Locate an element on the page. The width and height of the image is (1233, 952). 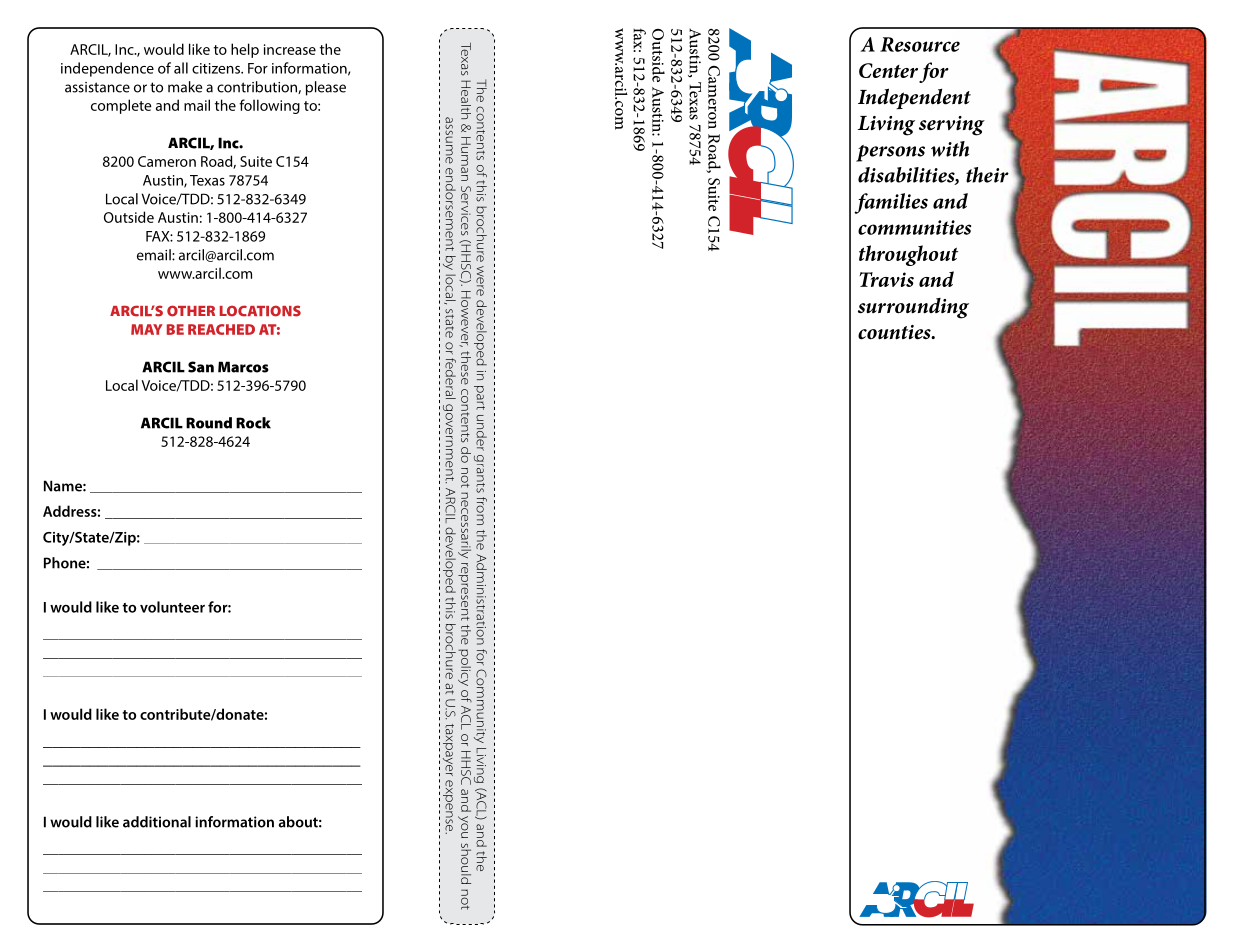
volunteer is located at coordinates (172, 607).
